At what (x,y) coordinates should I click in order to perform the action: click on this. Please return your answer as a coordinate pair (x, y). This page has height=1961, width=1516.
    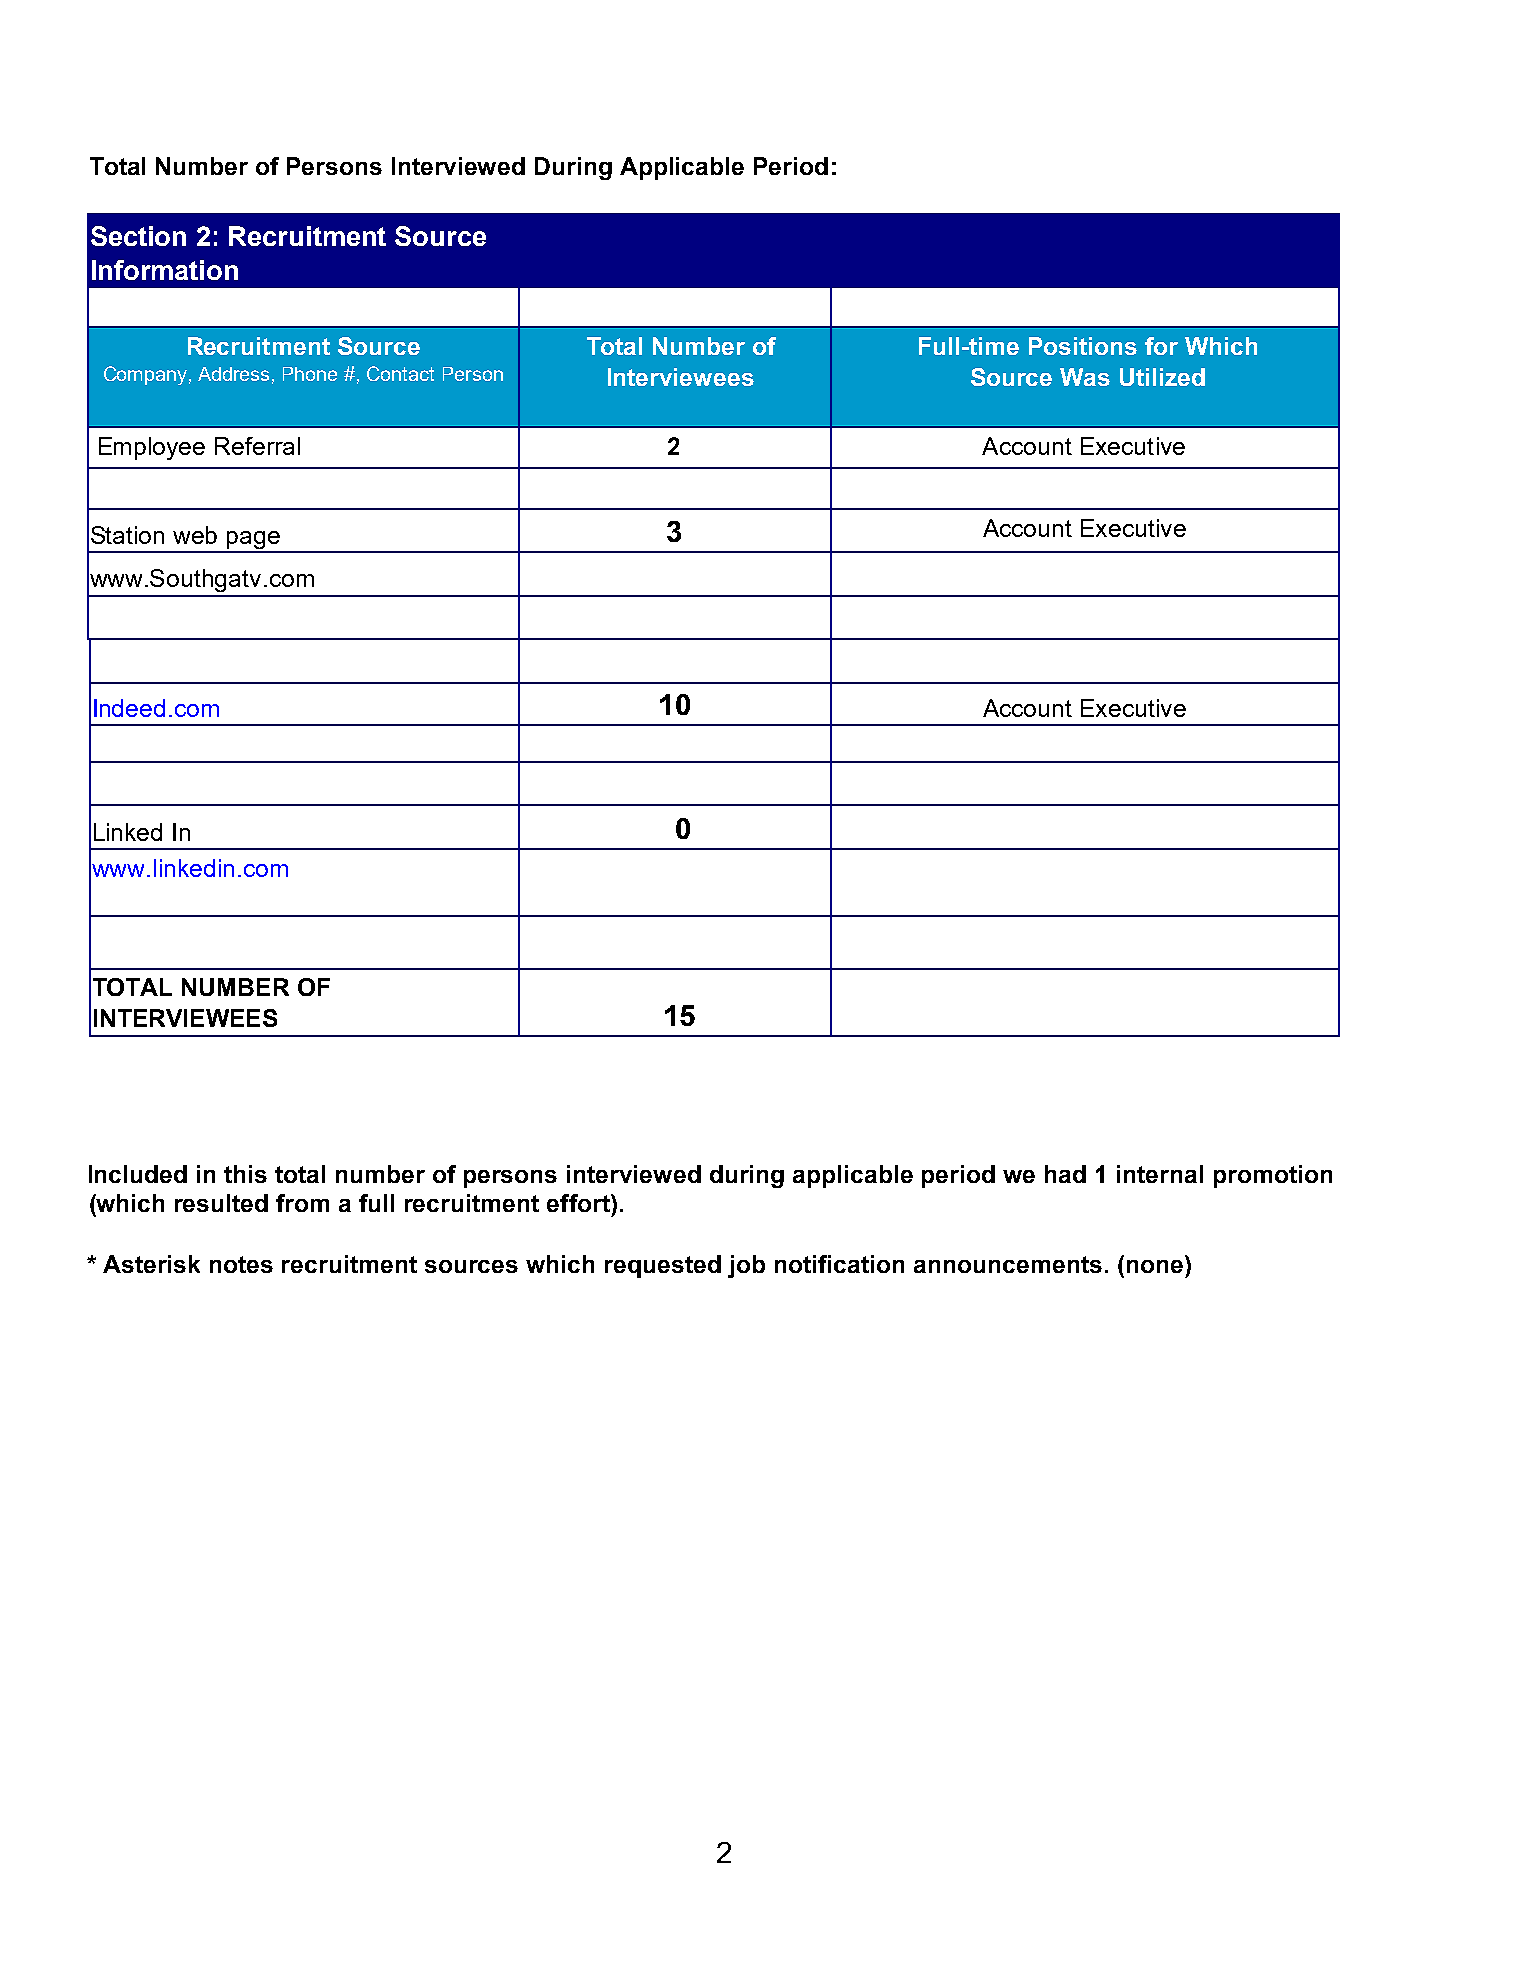
    Looking at the image, I should click on (245, 1174).
